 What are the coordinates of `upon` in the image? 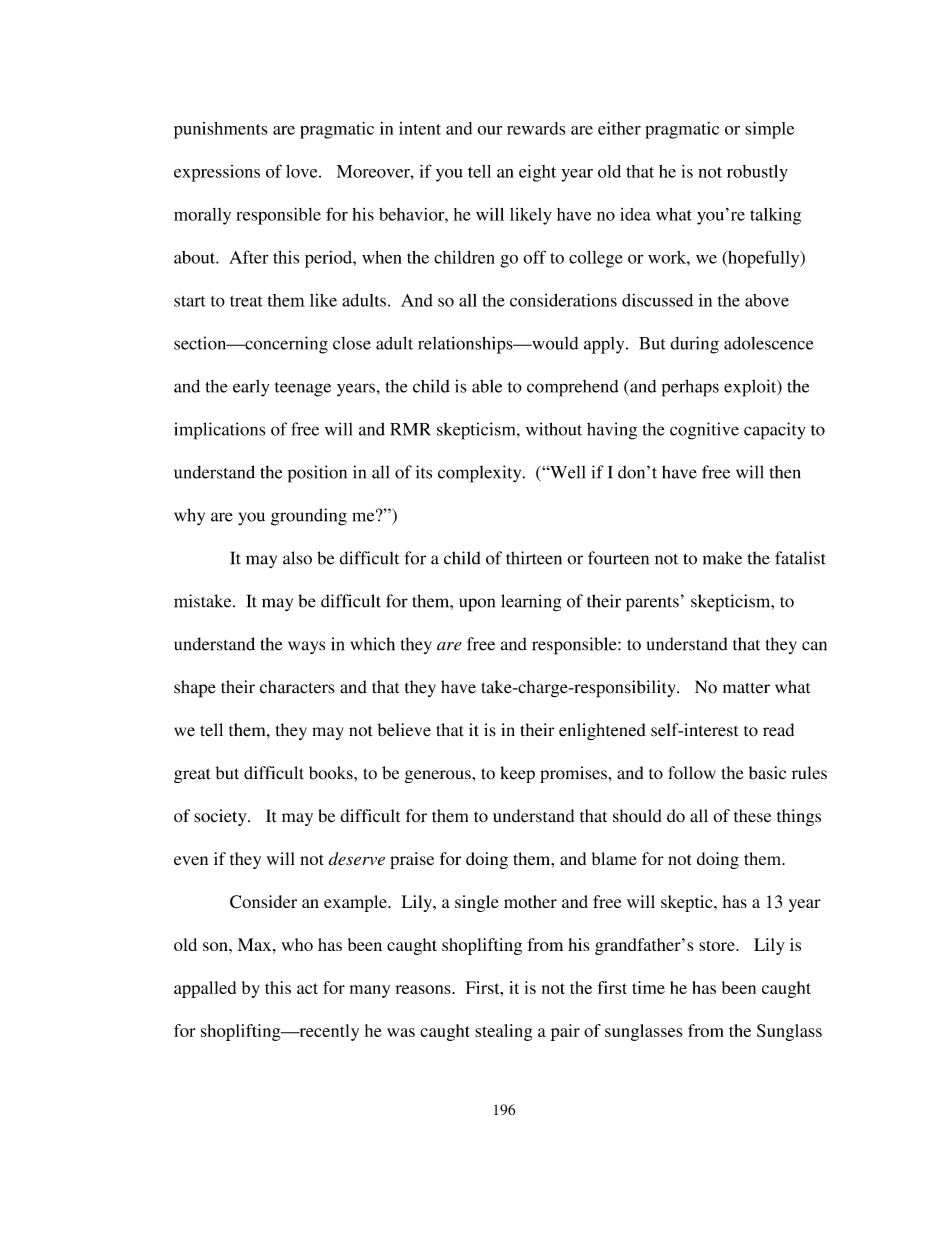 It's located at (477, 605).
